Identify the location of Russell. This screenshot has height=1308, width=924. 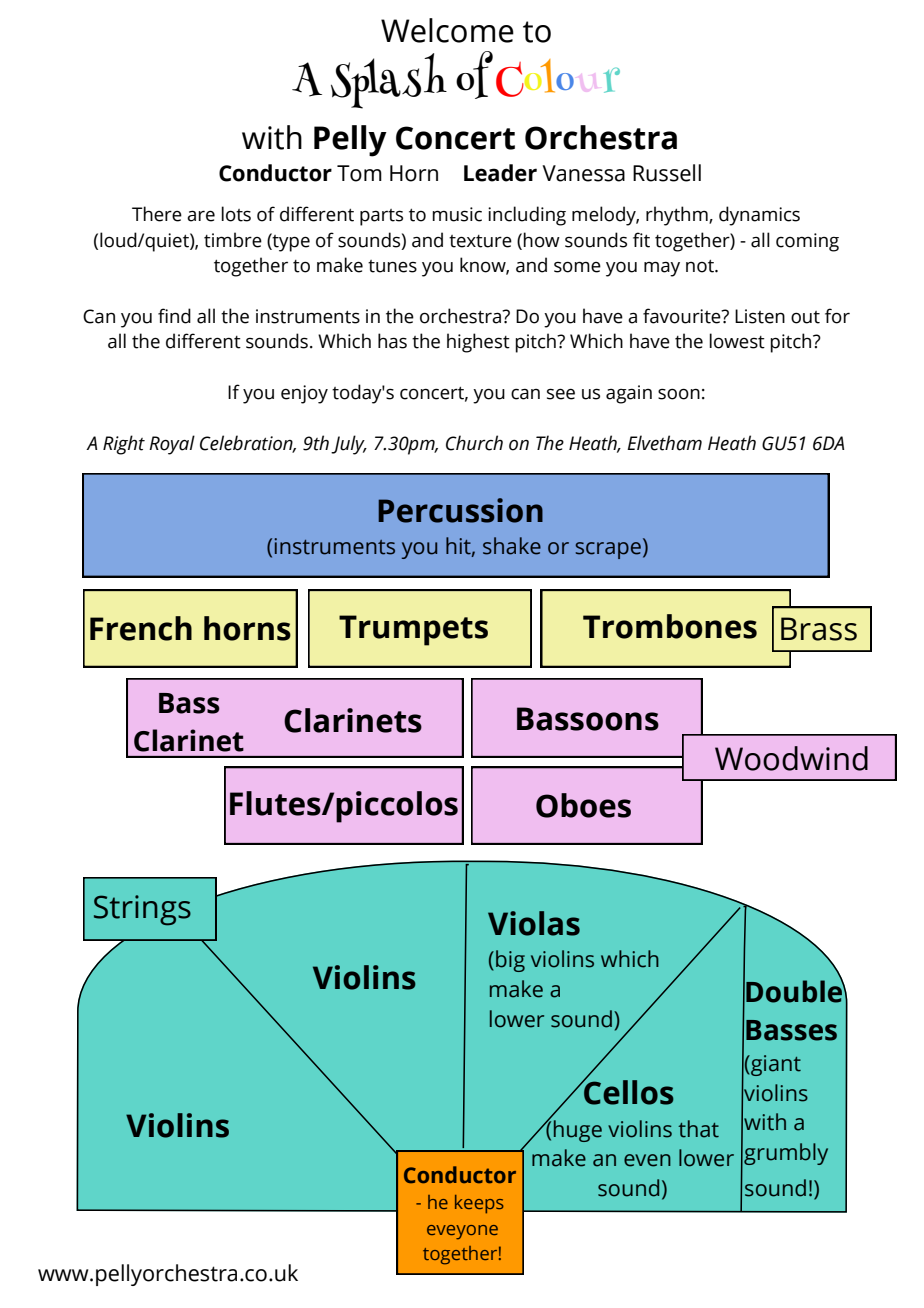
(667, 173).
